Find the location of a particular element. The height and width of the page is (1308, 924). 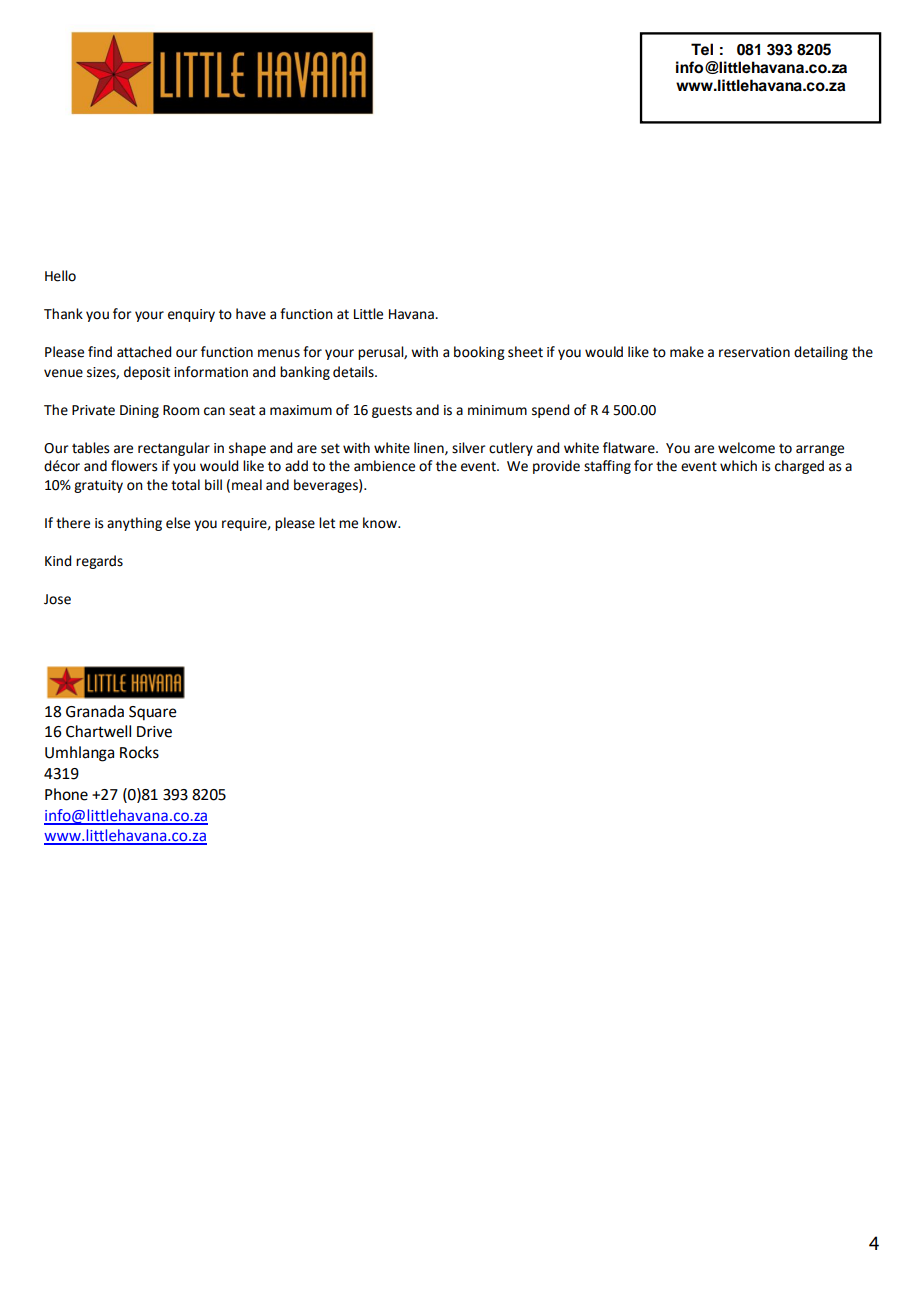

Dining is located at coordinates (139, 411).
